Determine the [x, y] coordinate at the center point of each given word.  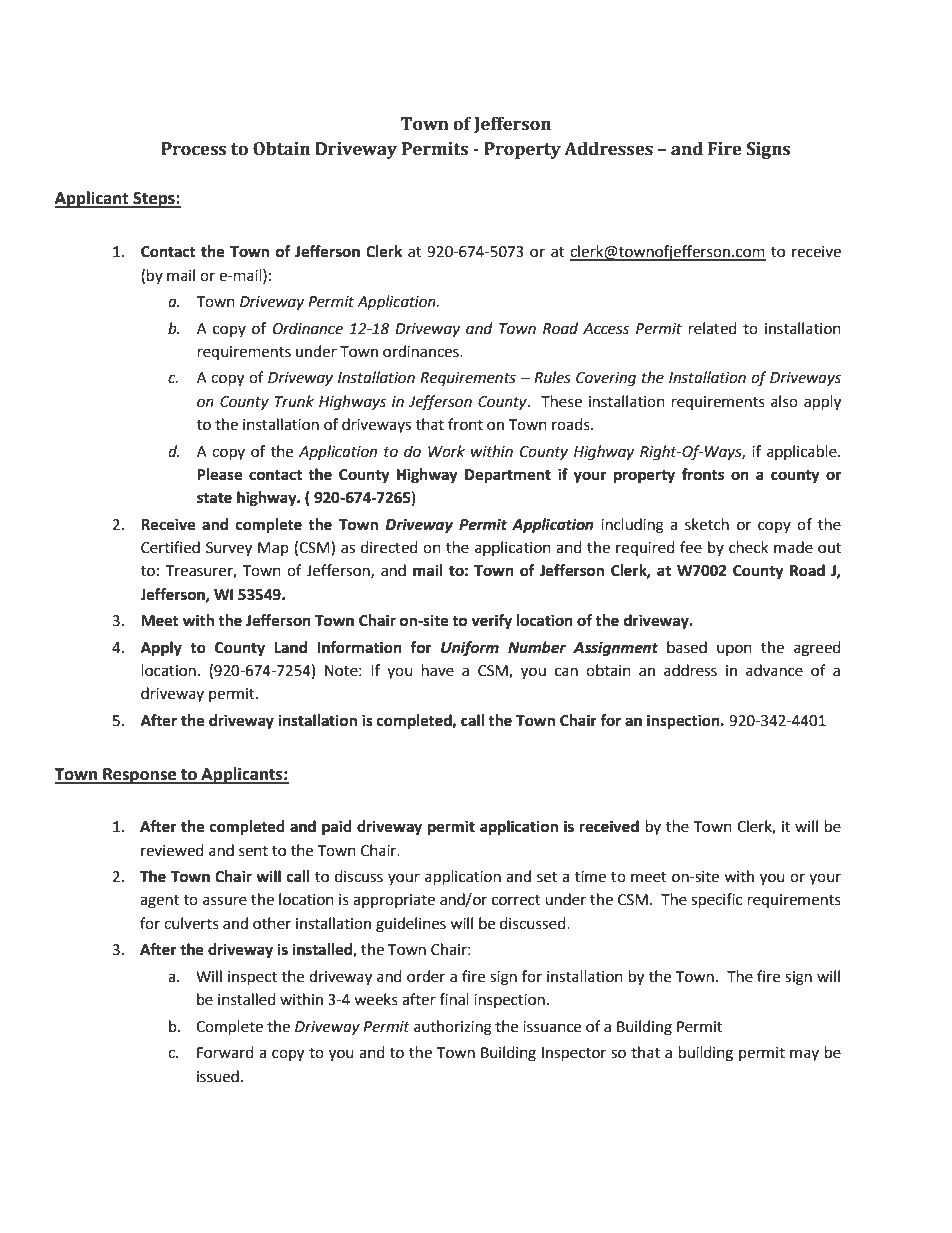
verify [491, 622]
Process [194, 149]
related [713, 328]
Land [290, 647]
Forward [225, 1052]
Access [606, 329]
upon [734, 650]
